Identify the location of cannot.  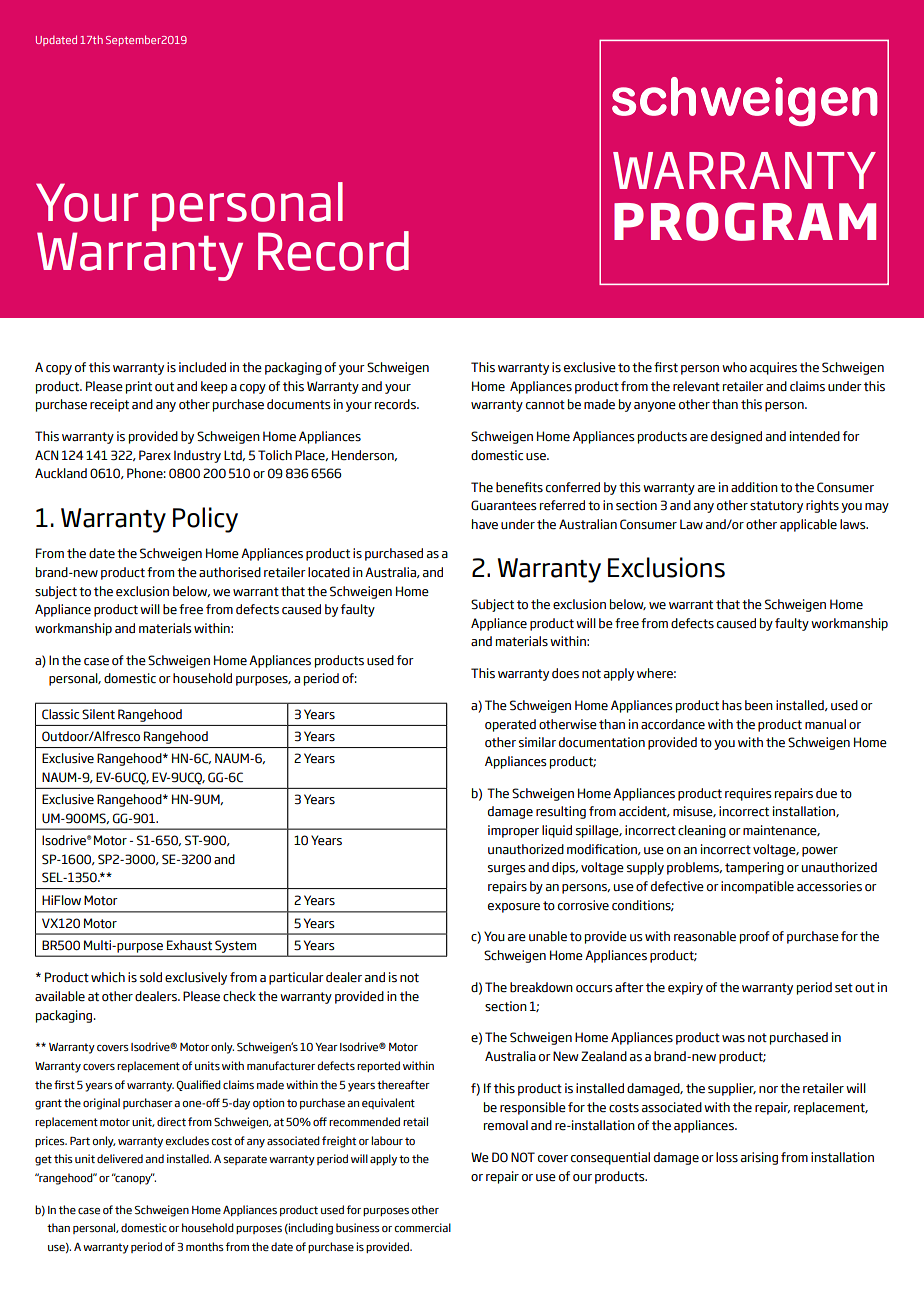
(545, 404).
